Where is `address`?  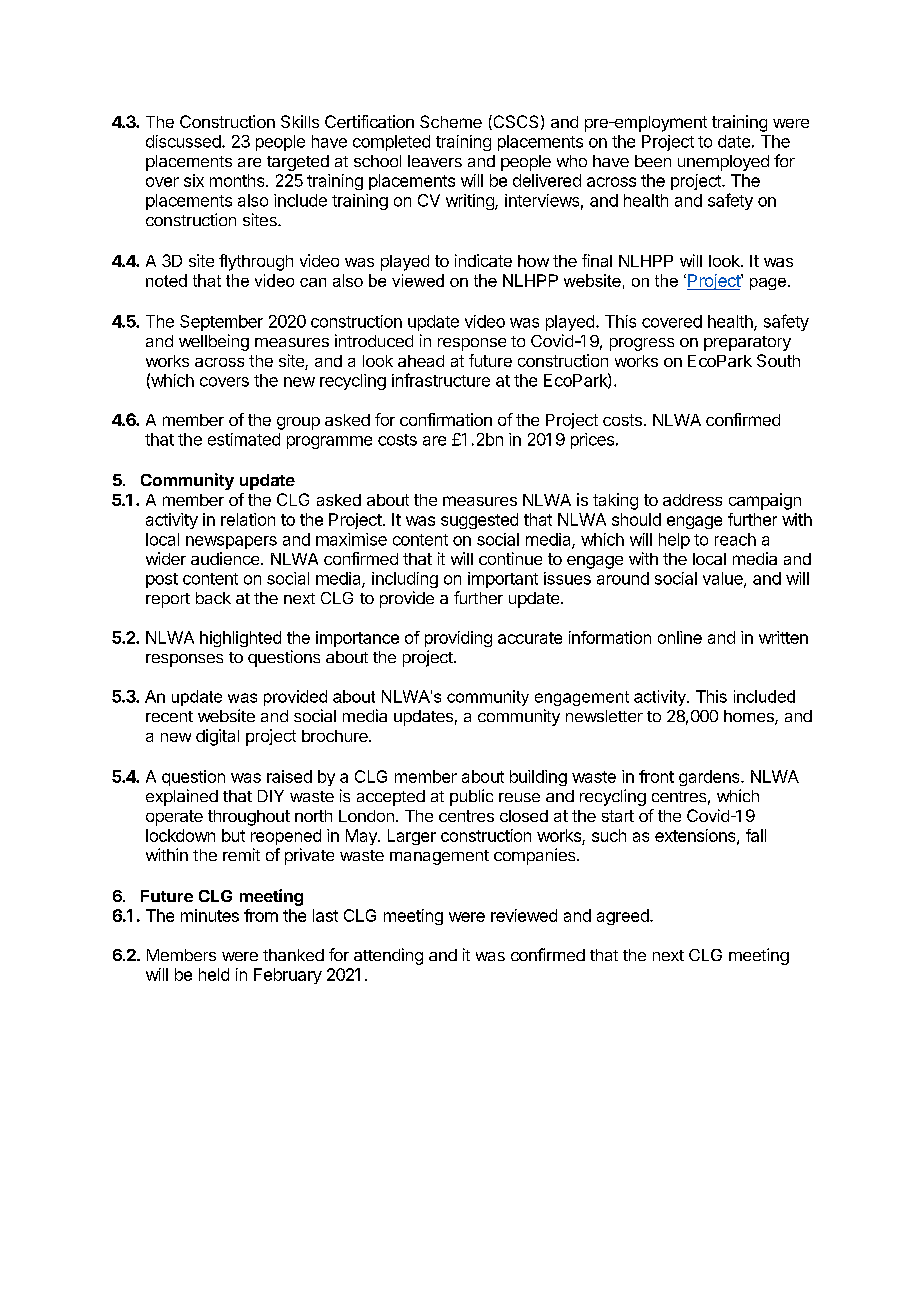
address is located at coordinates (692, 500).
